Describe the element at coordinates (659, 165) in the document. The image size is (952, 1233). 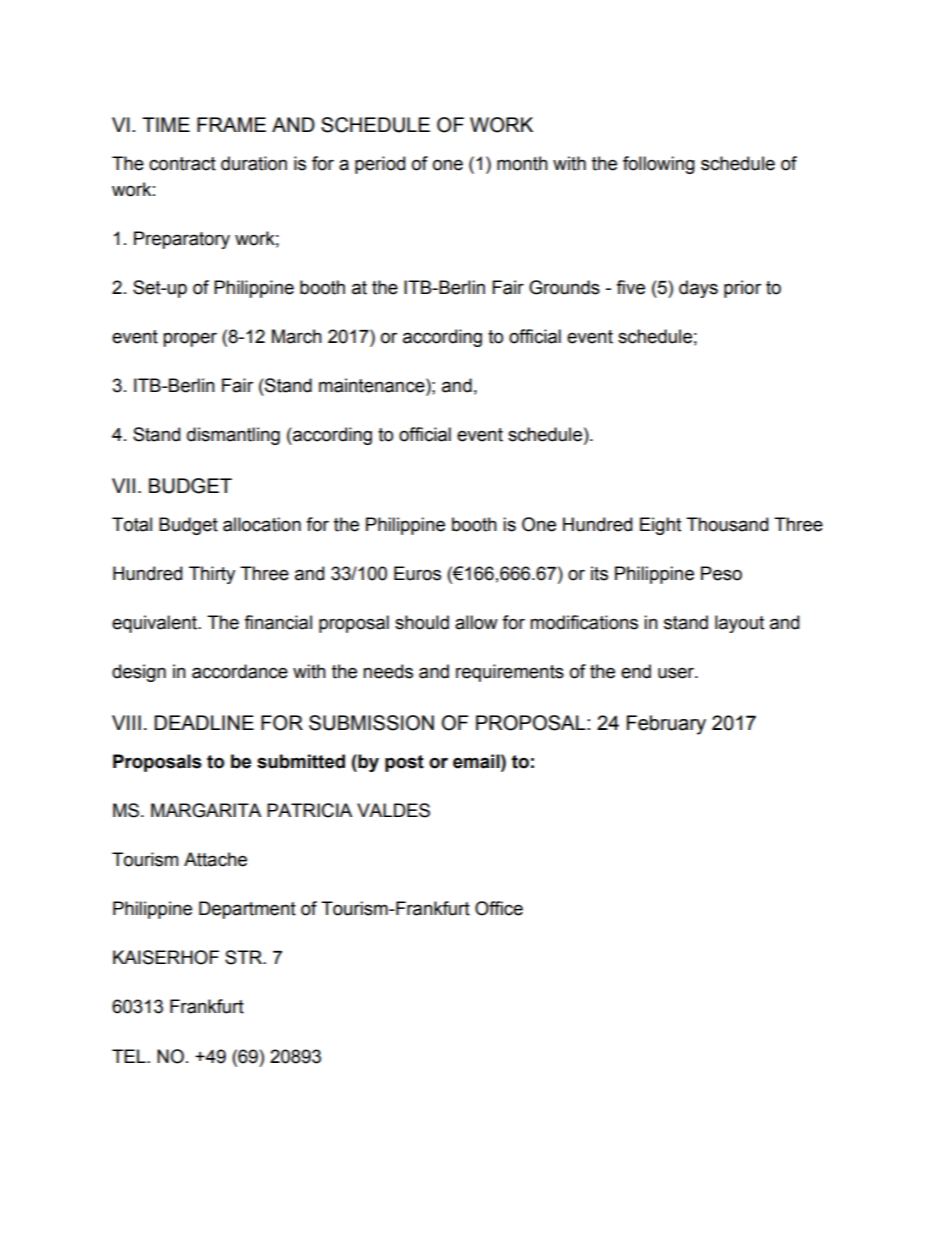
I see `following` at that location.
